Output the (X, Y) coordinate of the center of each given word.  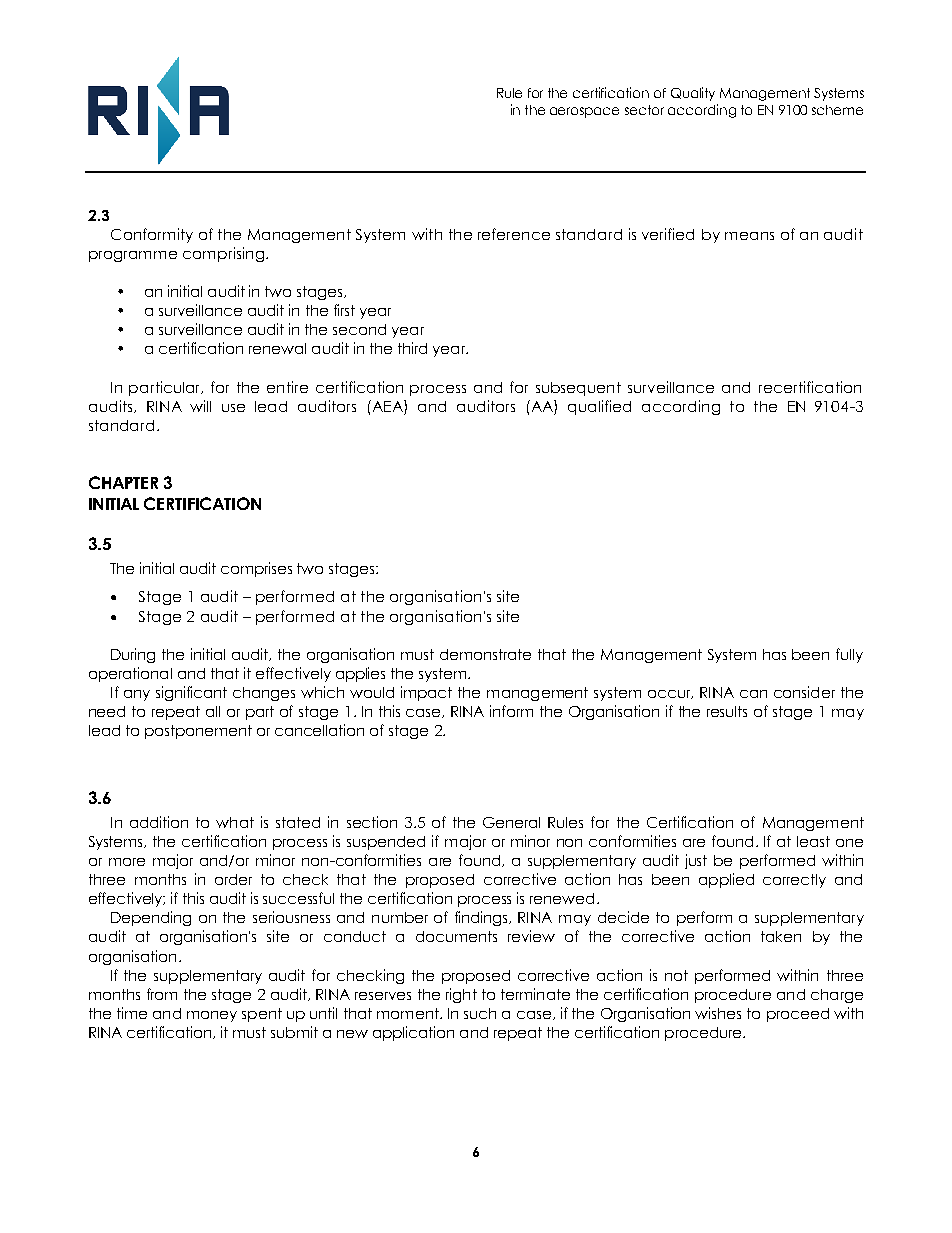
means (749, 236)
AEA (387, 406)
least (813, 841)
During (133, 655)
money (212, 1016)
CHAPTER (123, 482)
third (412, 348)
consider (804, 692)
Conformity (152, 235)
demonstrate (485, 654)
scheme (837, 110)
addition (159, 822)
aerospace (584, 112)
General (511, 822)
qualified (599, 407)
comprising (225, 254)
